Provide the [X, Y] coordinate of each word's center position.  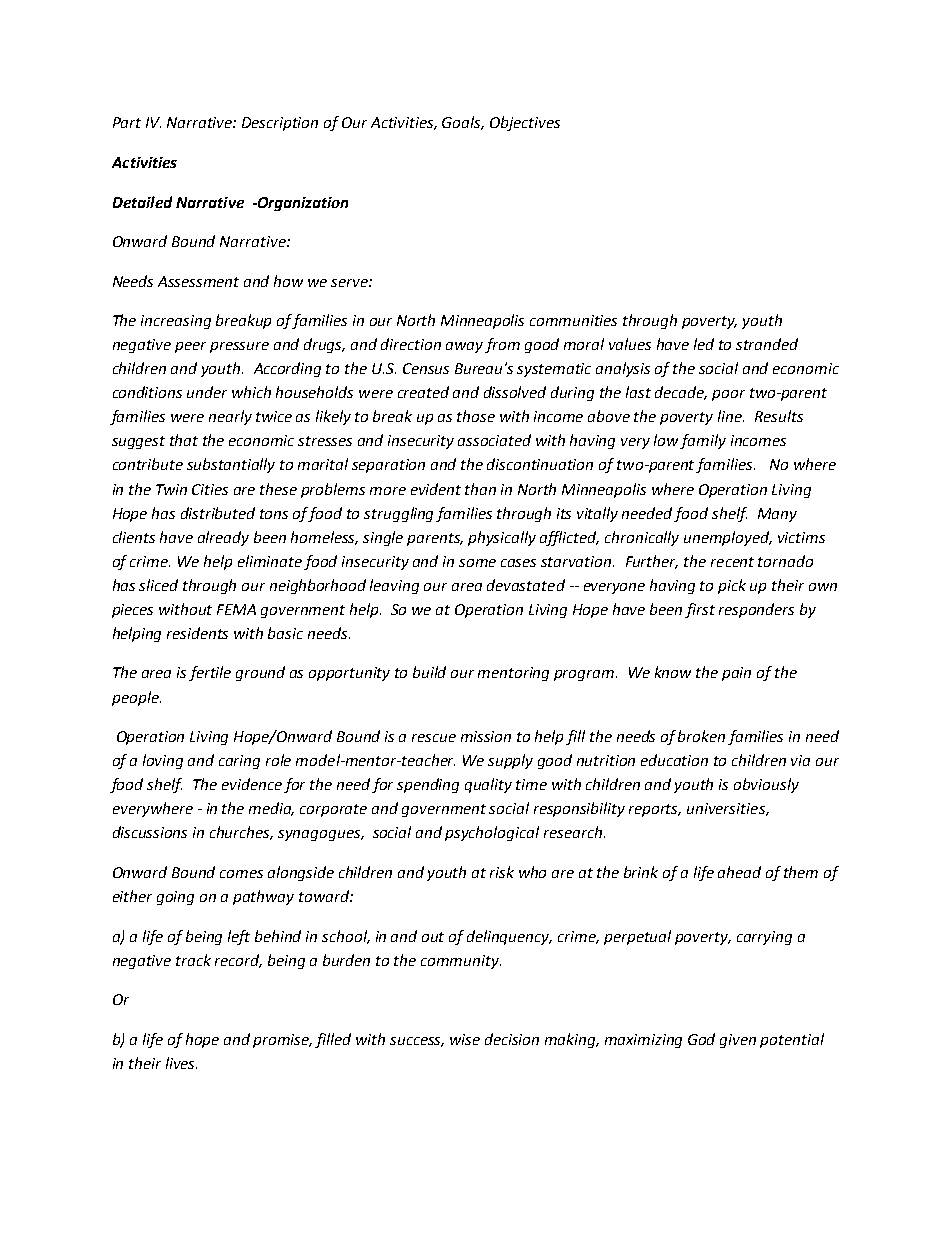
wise [465, 1039]
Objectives [525, 123]
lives [181, 1063]
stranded [767, 344]
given [738, 1041]
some [477, 563]
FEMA [236, 609]
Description [280, 124]
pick [732, 586]
